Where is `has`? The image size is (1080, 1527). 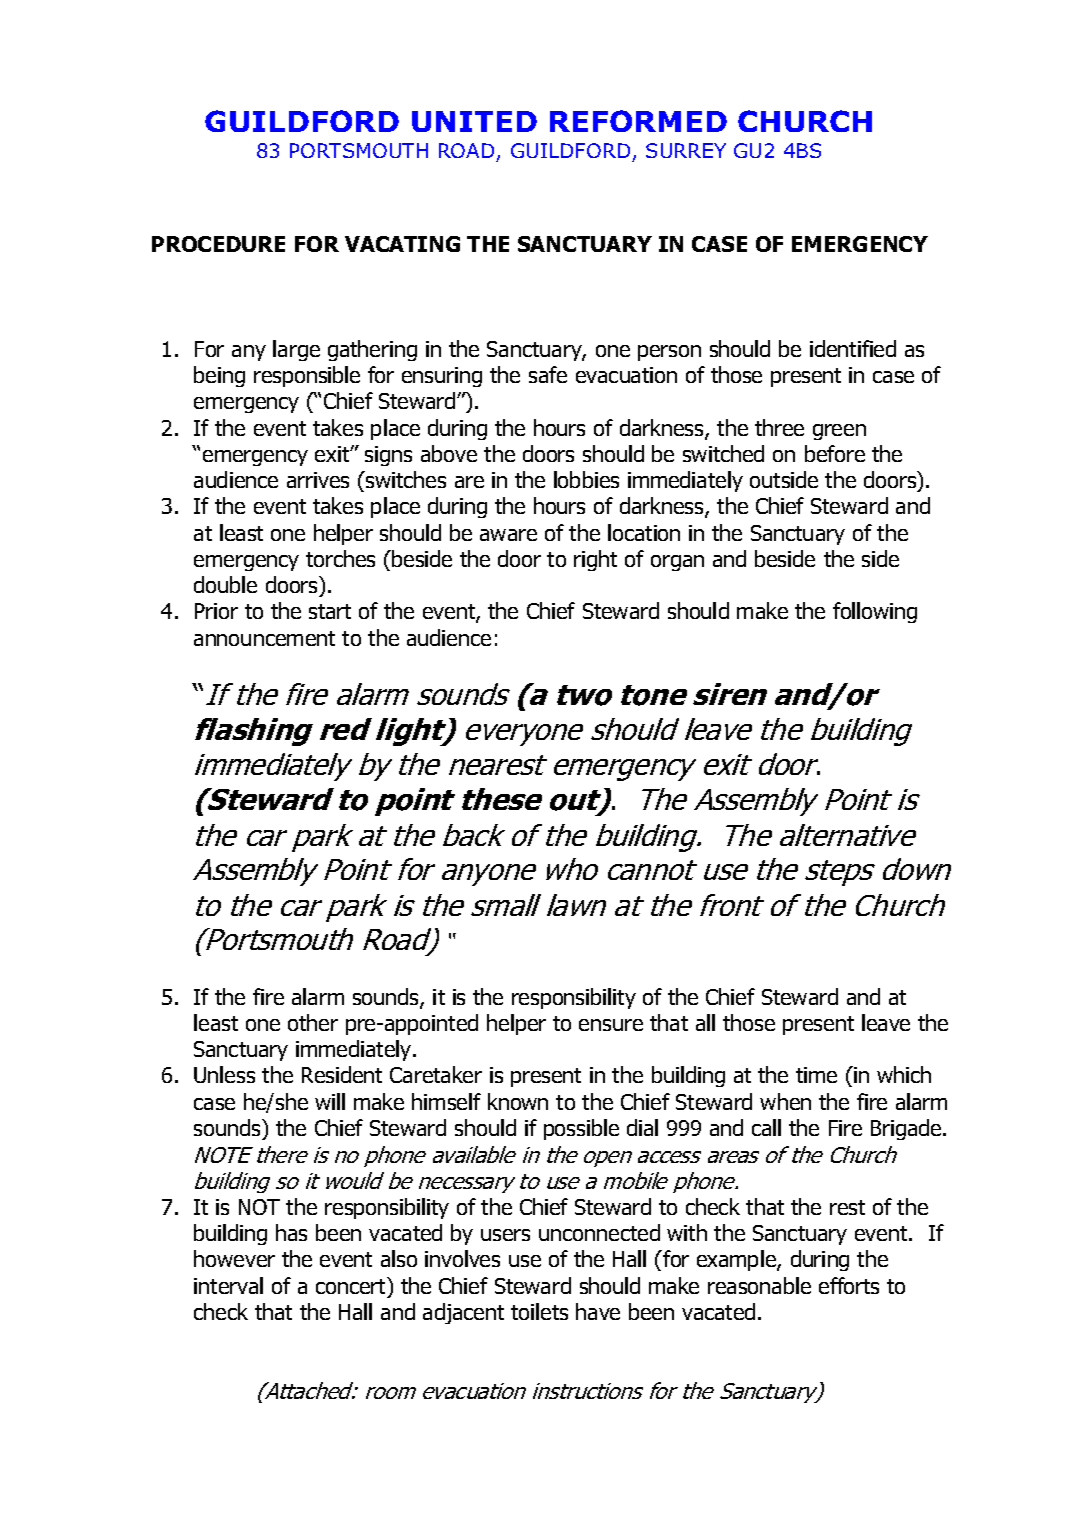 has is located at coordinates (291, 1232).
